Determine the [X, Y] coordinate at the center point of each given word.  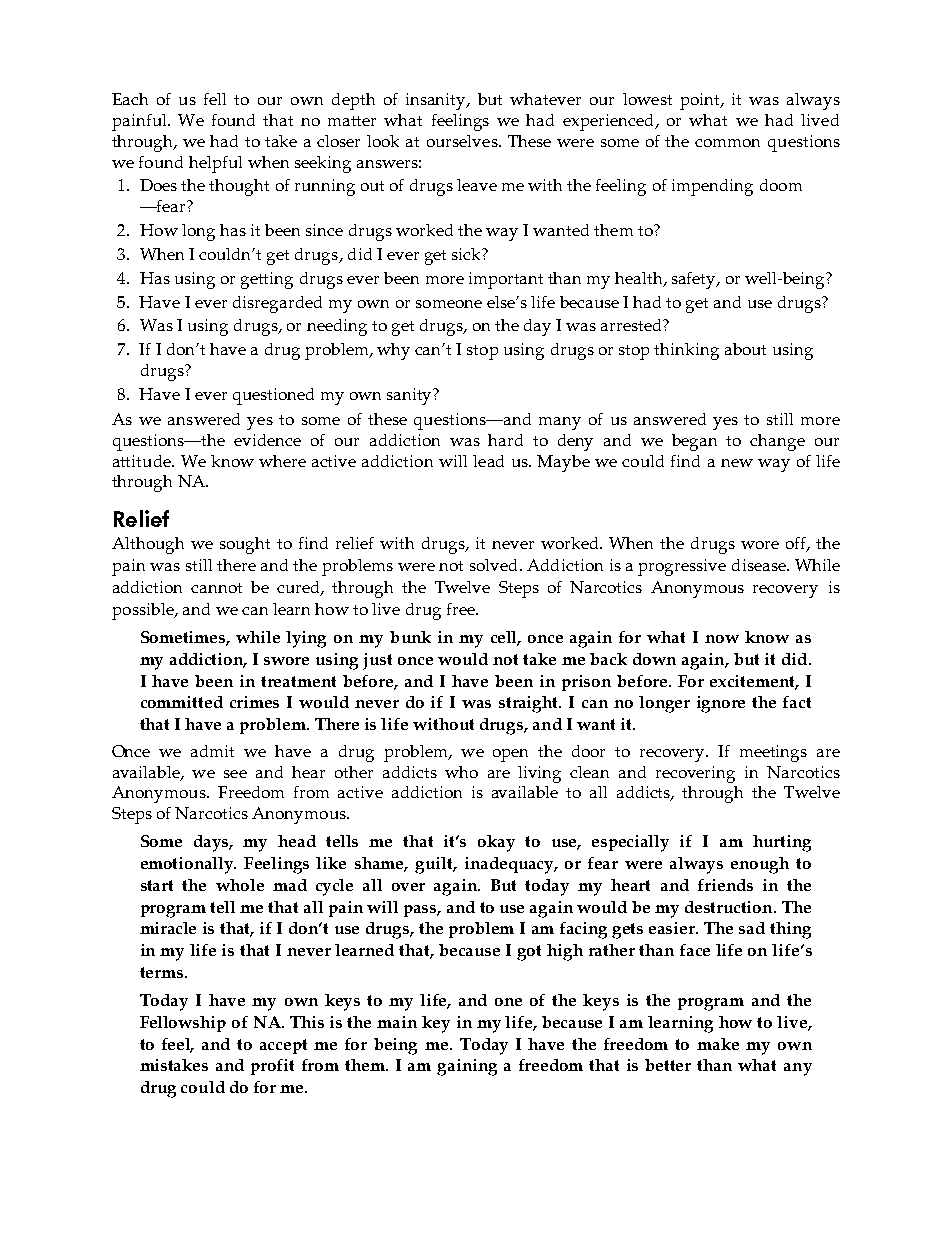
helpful [215, 164]
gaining [467, 1067]
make [718, 1044]
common [727, 143]
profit [272, 1067]
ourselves [463, 141]
